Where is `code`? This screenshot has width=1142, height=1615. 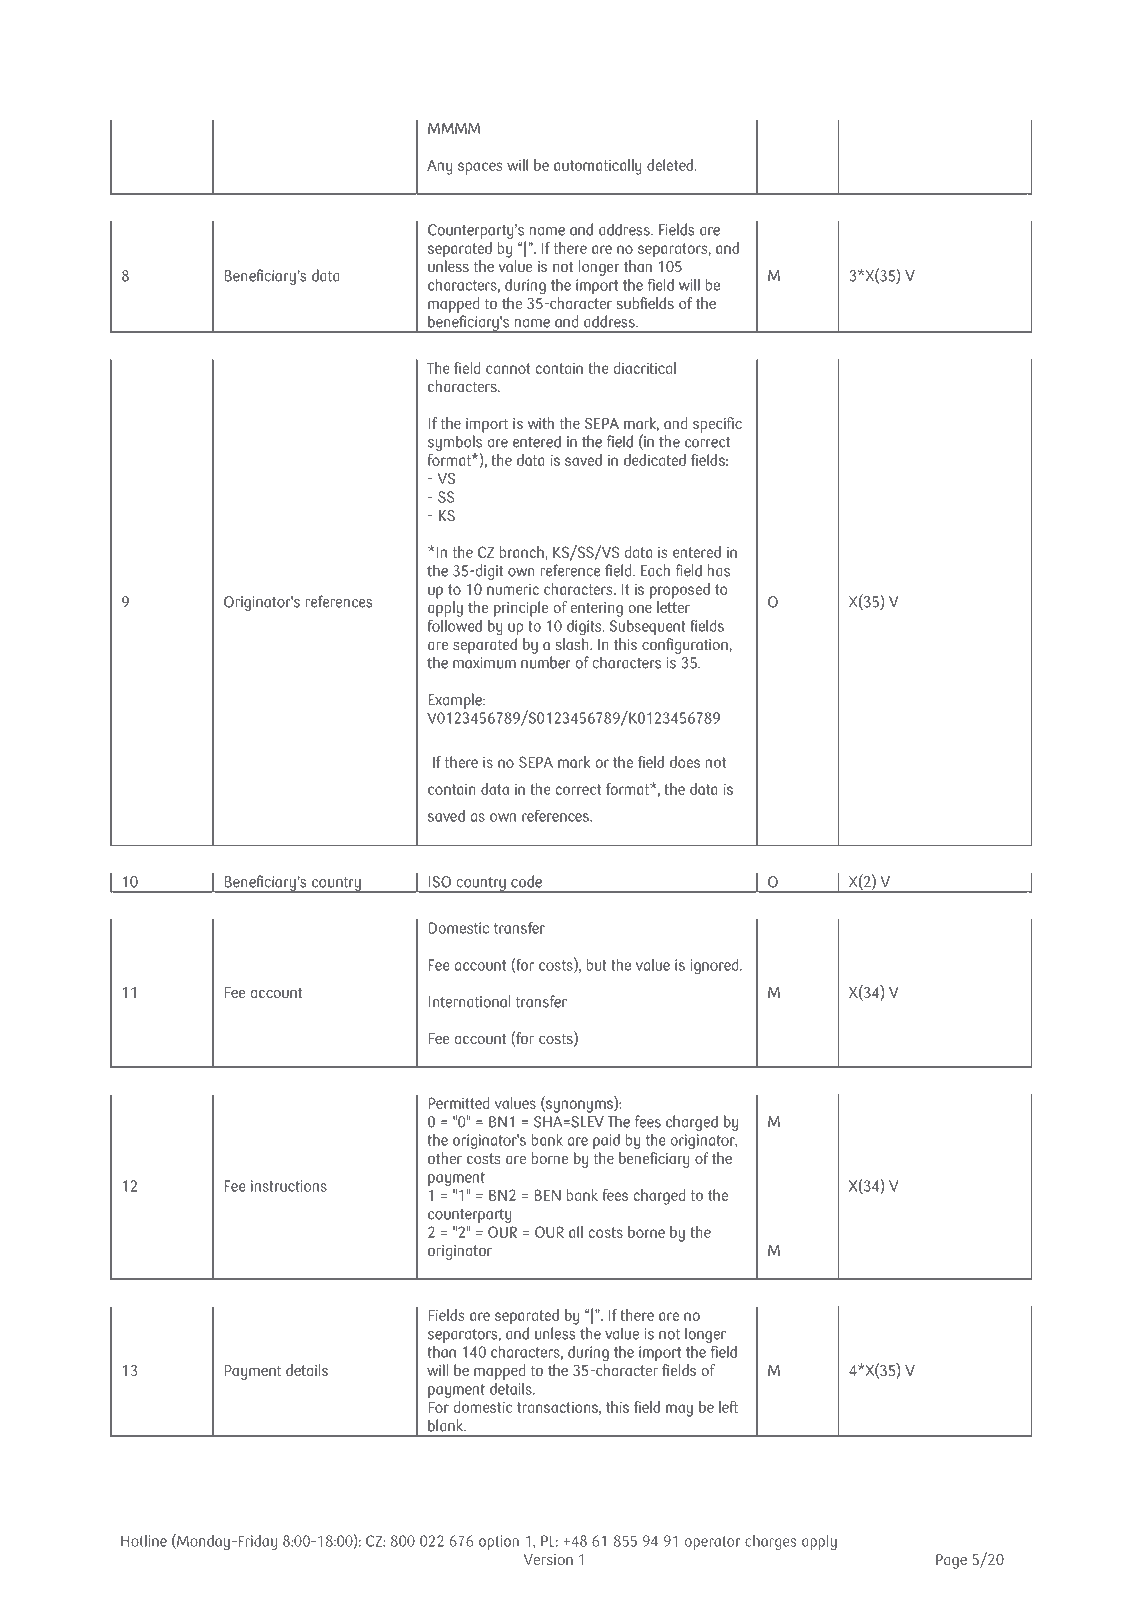
code is located at coordinates (526, 881).
